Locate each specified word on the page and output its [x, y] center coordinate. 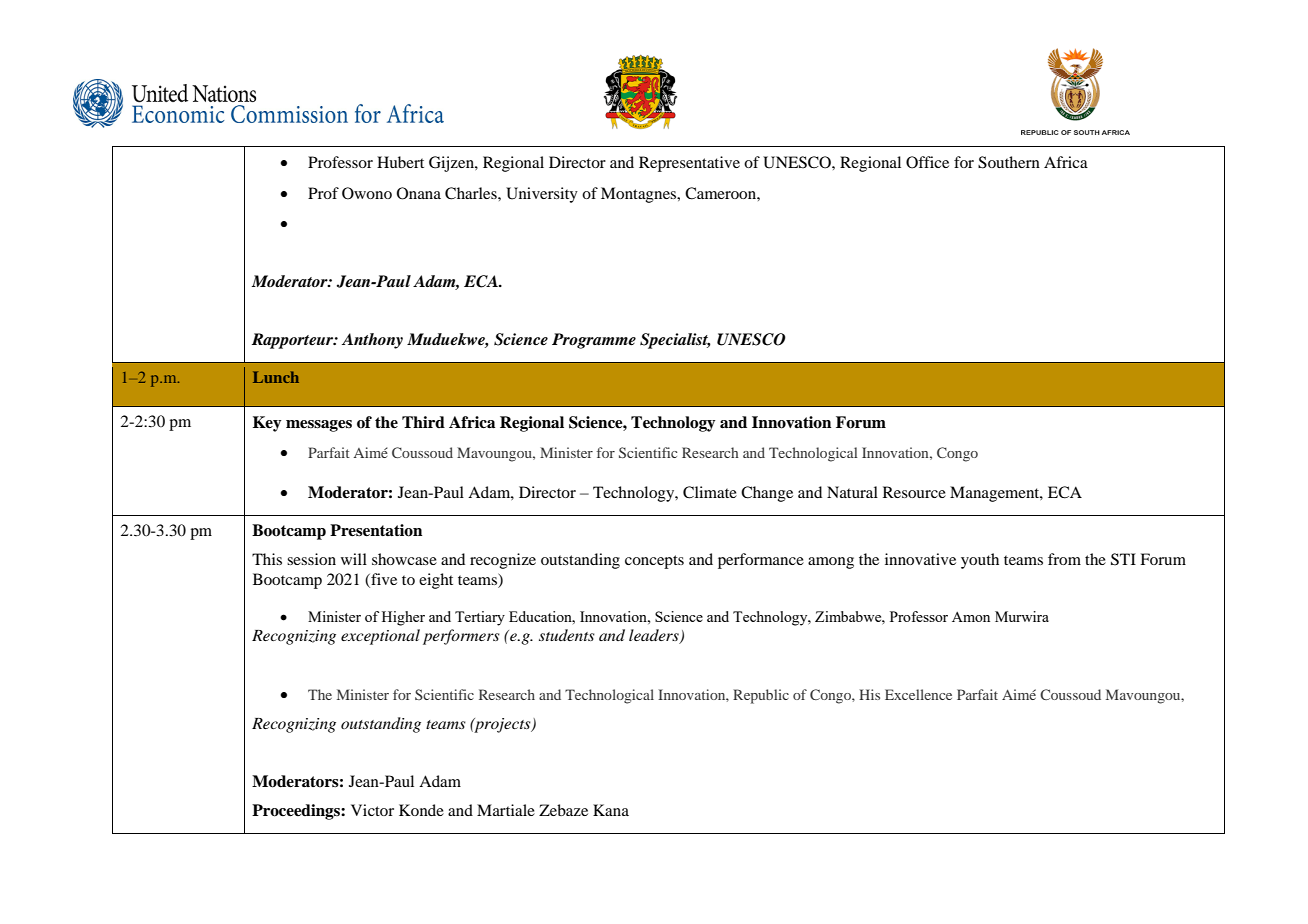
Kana [611, 810]
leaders [655, 636]
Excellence [918, 694]
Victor [372, 810]
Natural [852, 492]
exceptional [380, 637]
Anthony [372, 341]
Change [767, 494]
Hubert [400, 162]
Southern [1009, 162]
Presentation [376, 530]
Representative [689, 164]
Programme [594, 341]
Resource [914, 492]
